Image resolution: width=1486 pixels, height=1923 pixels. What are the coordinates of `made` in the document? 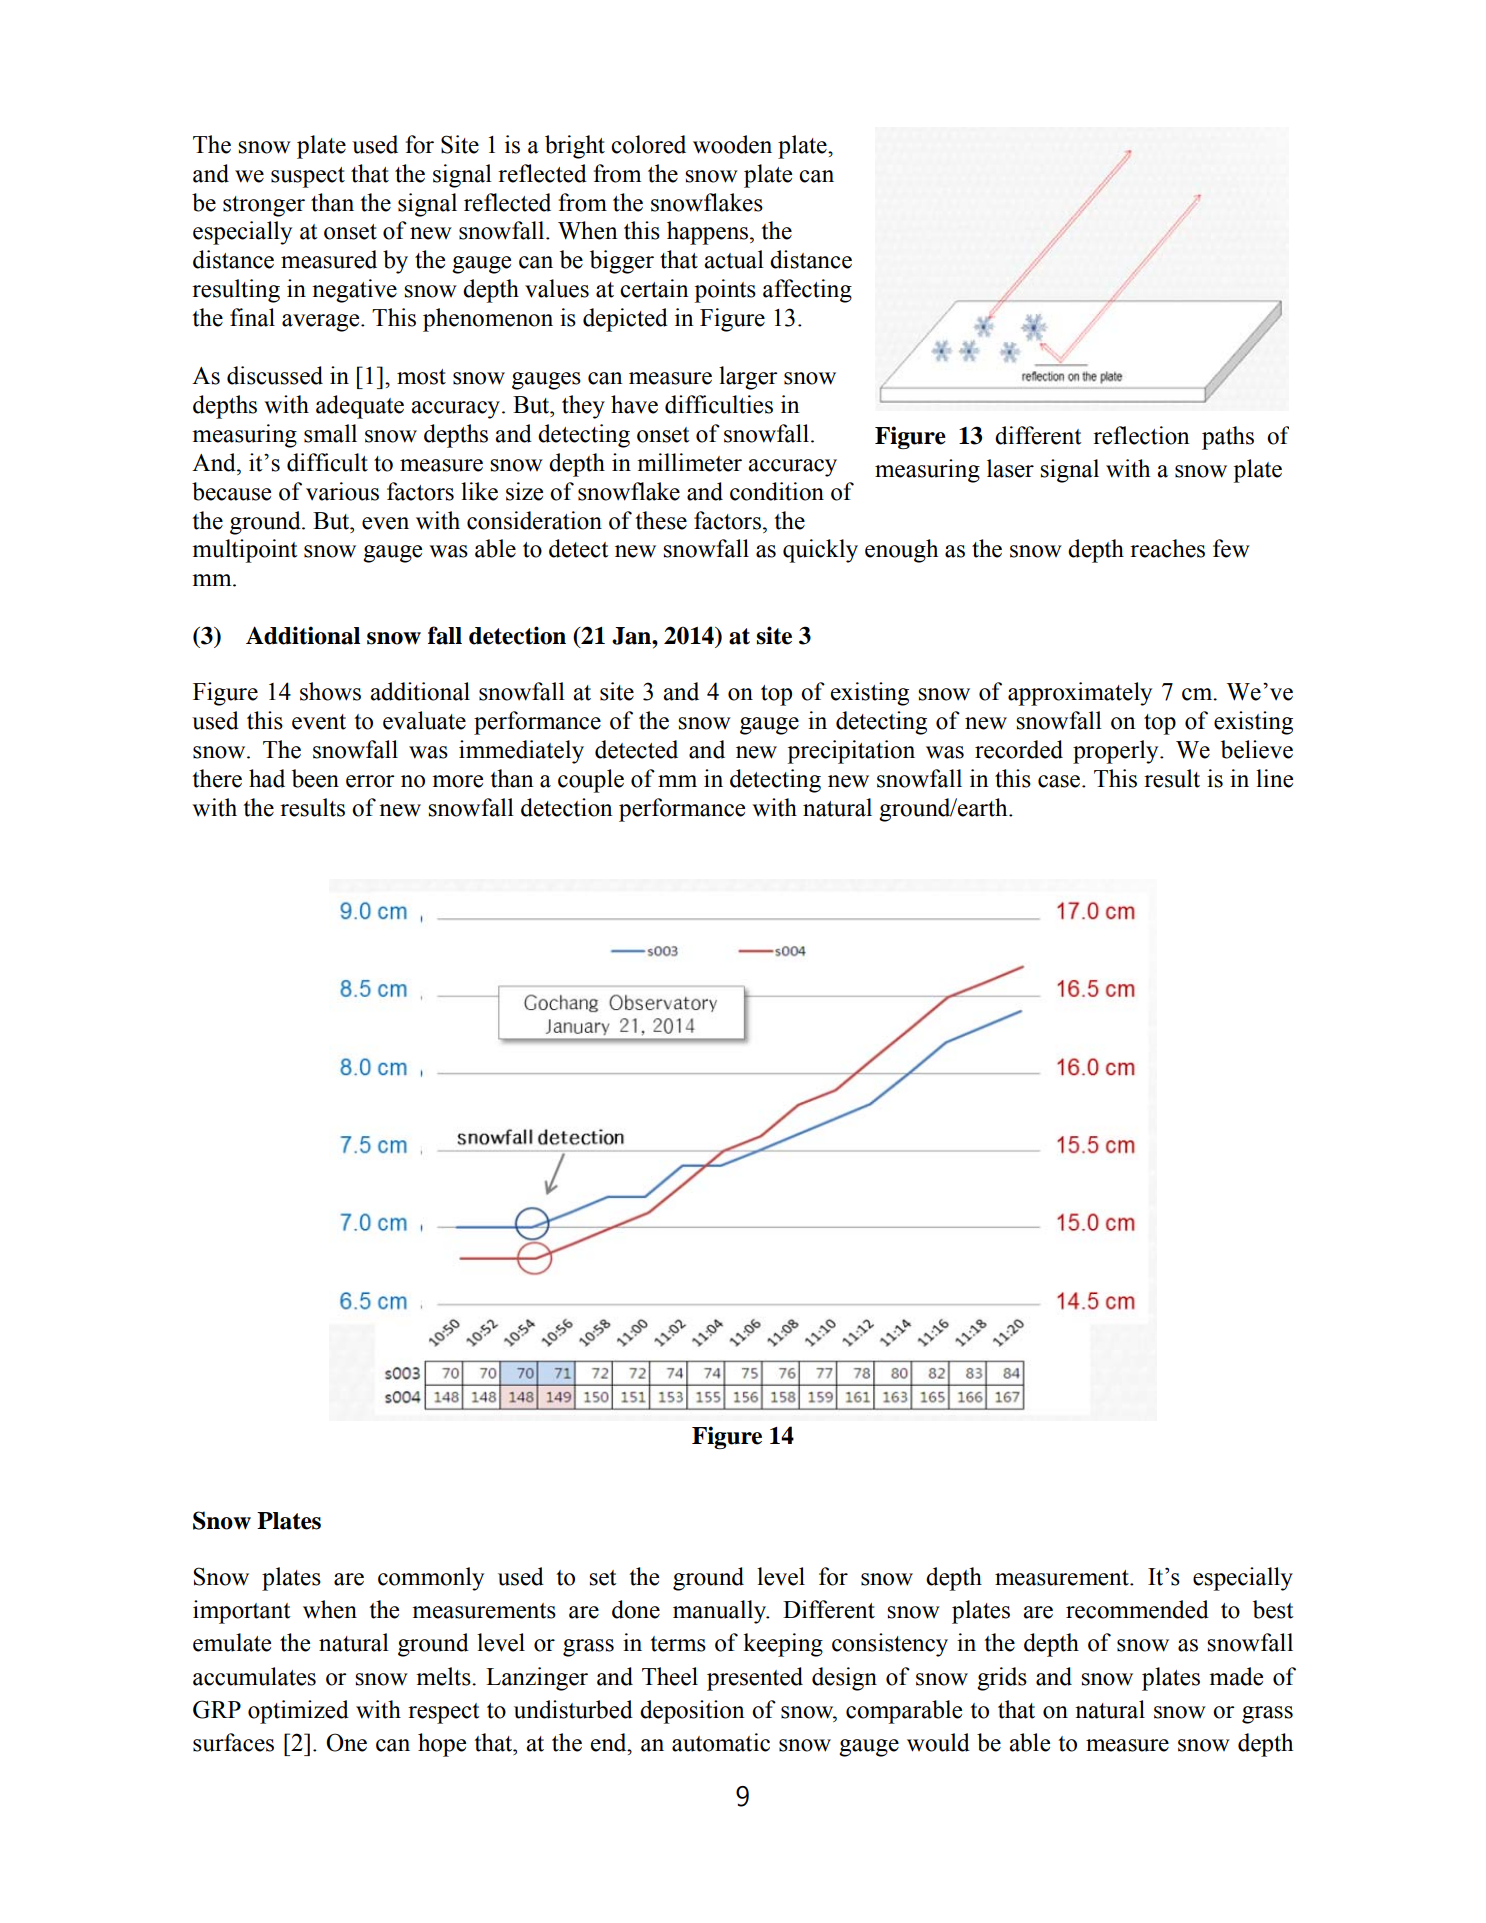 It's located at (1236, 1676).
